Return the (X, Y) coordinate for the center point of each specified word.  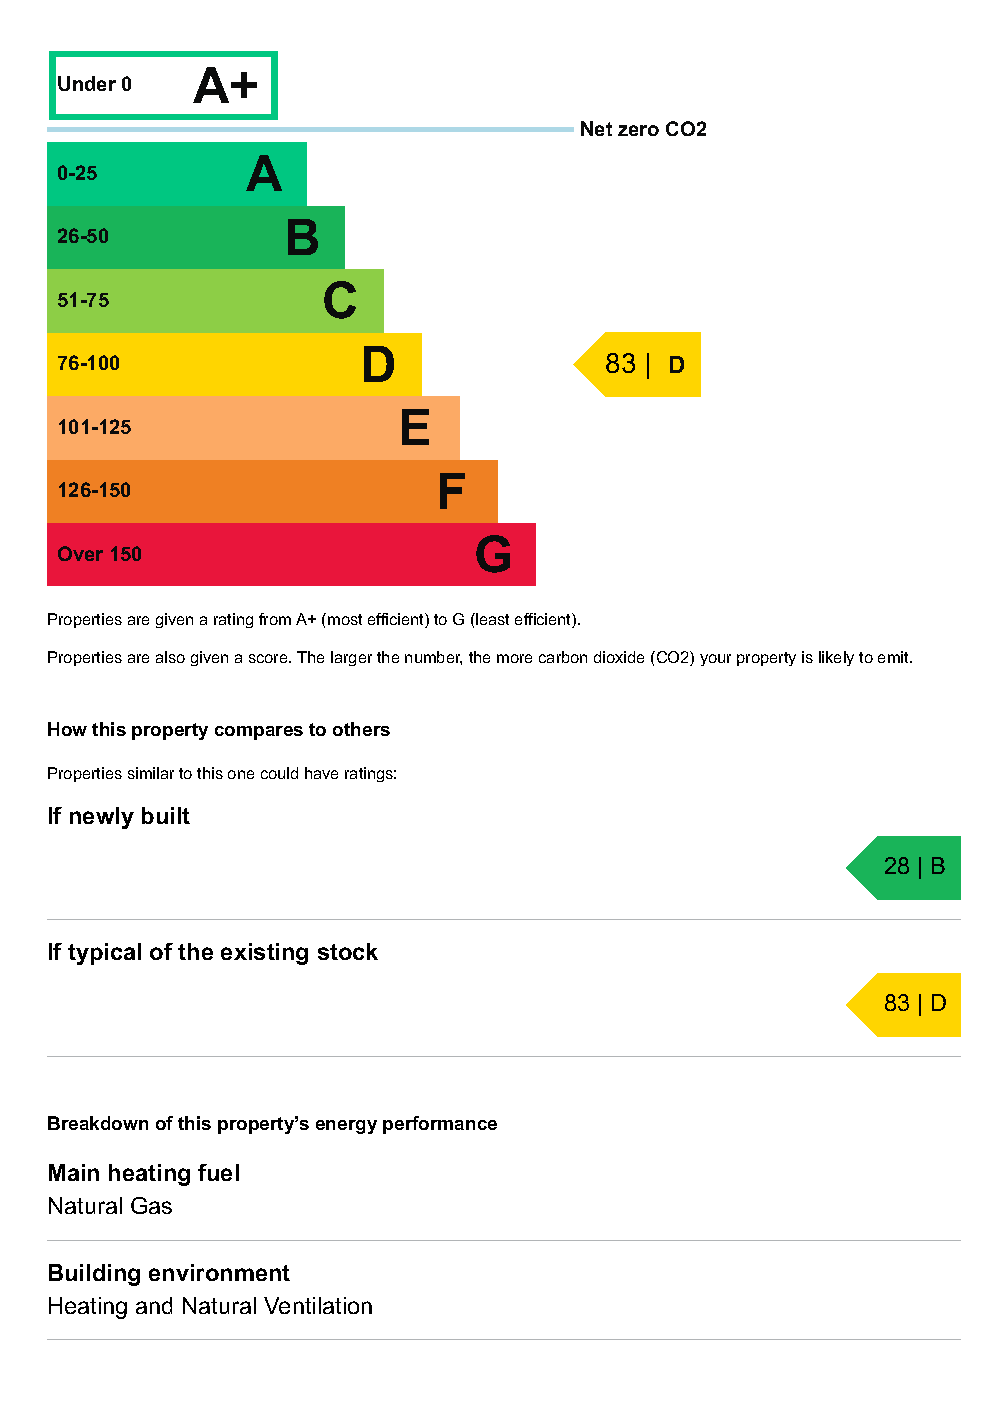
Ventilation (318, 1305)
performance (440, 1125)
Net (596, 128)
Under (87, 83)
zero (638, 130)
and (154, 1305)
